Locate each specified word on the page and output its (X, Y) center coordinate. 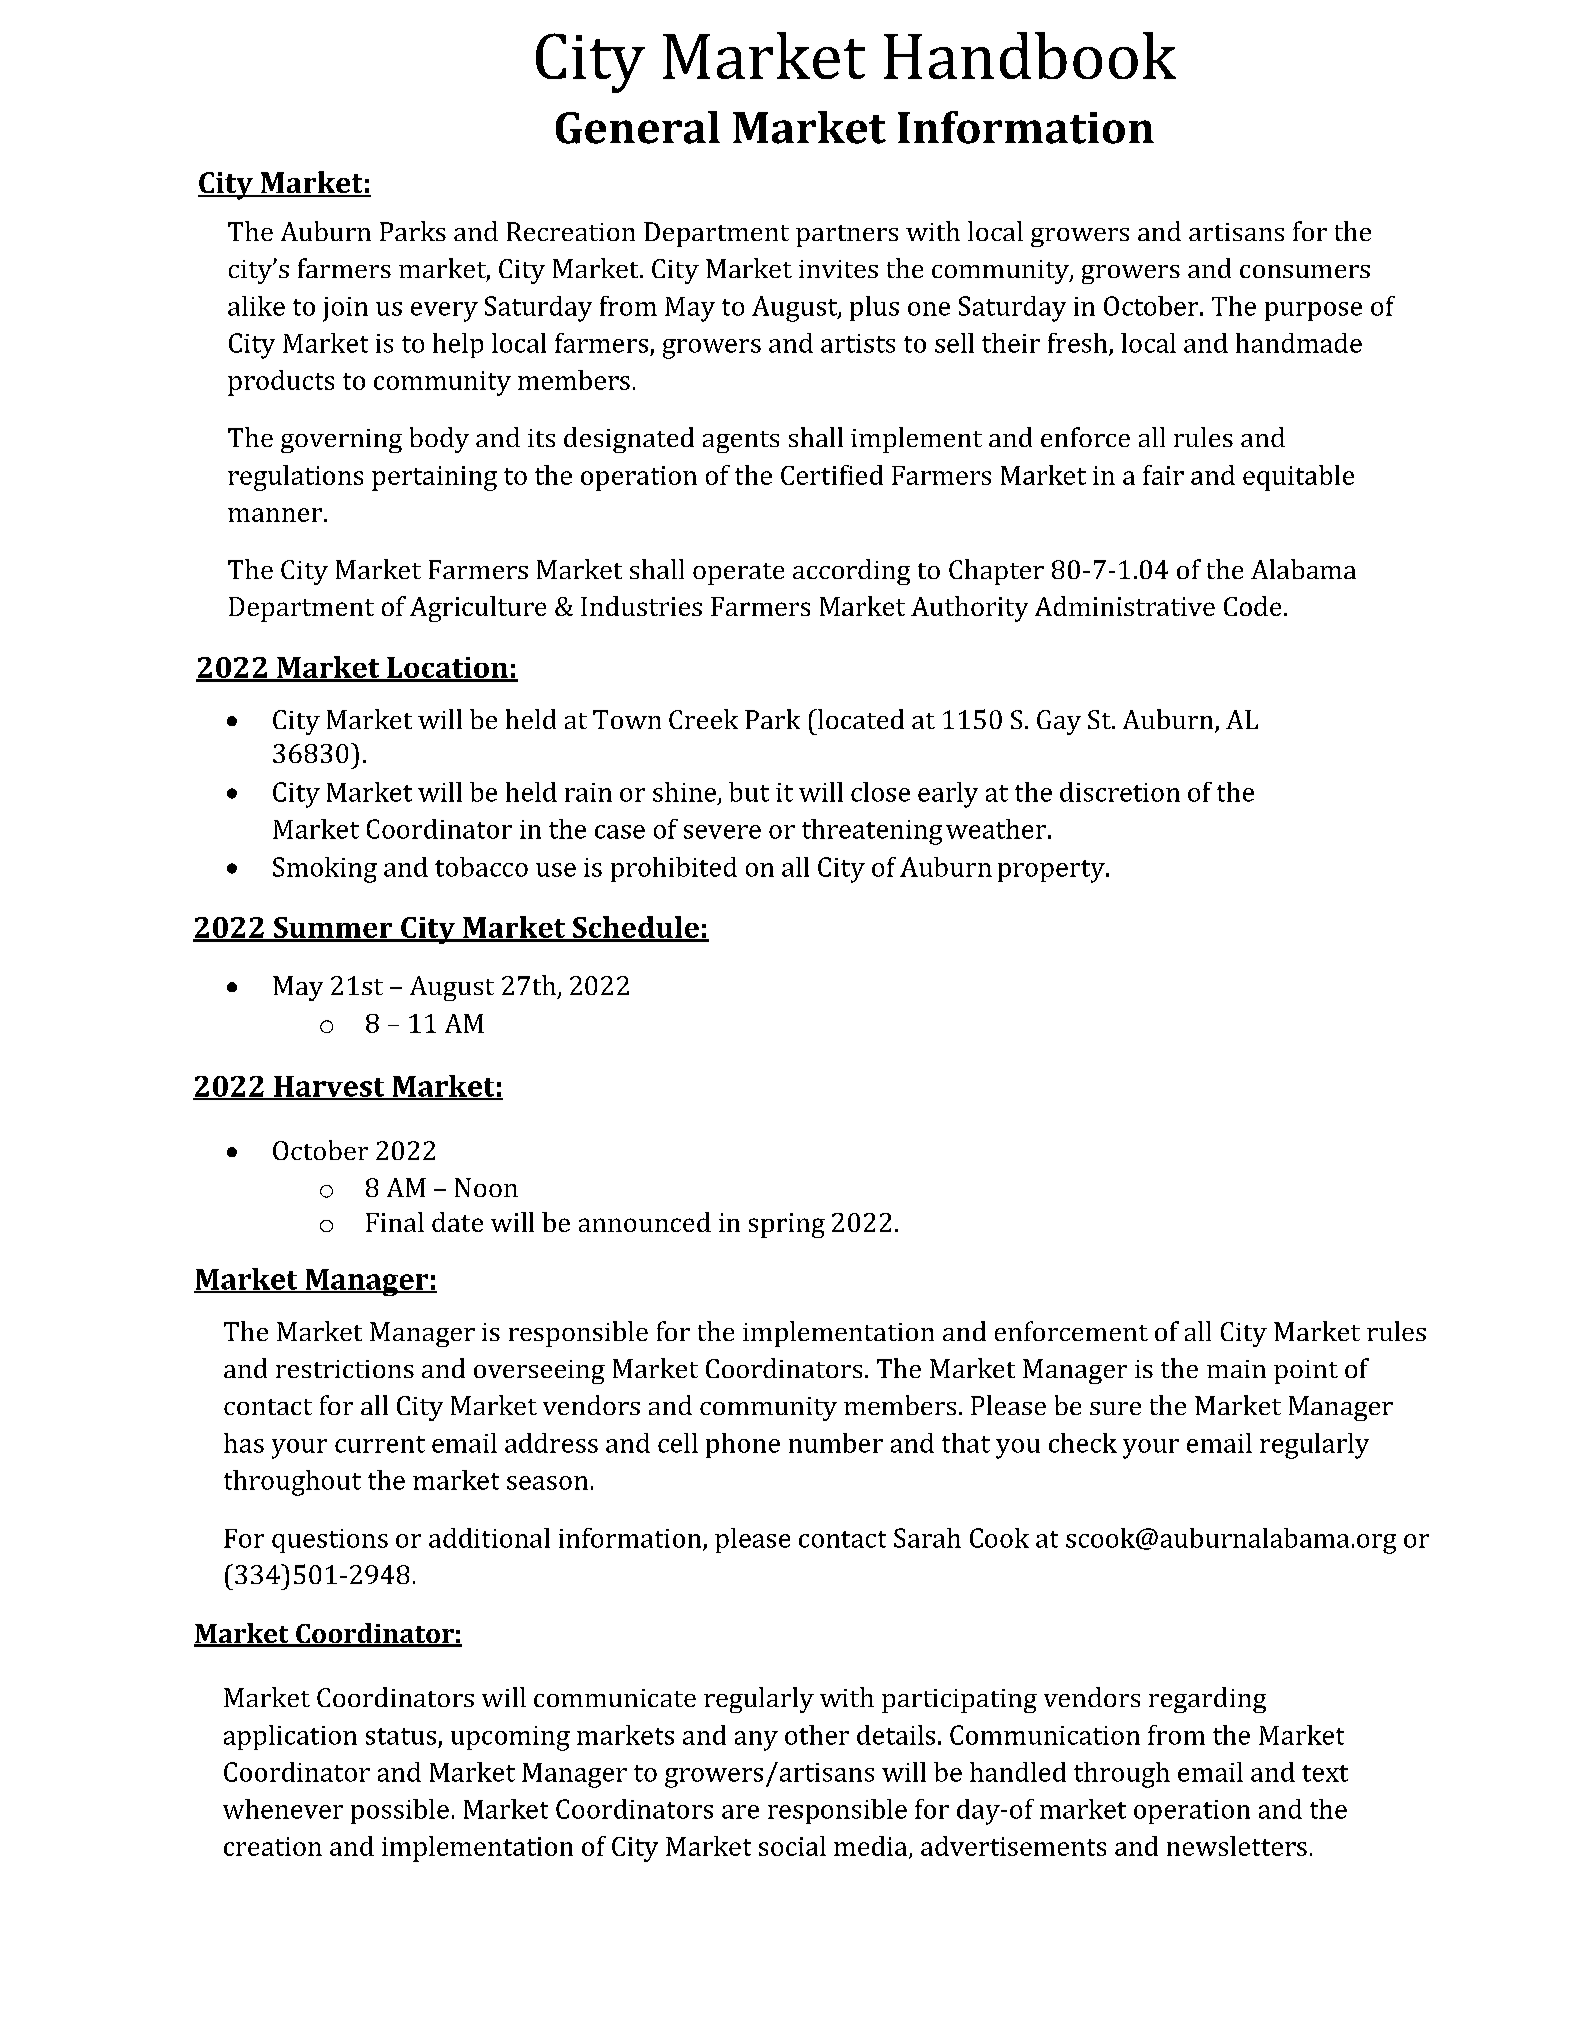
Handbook (1030, 55)
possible (400, 1811)
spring (787, 1225)
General (638, 127)
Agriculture (478, 609)
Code (1252, 606)
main (1236, 1369)
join (345, 309)
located (860, 719)
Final (395, 1222)
